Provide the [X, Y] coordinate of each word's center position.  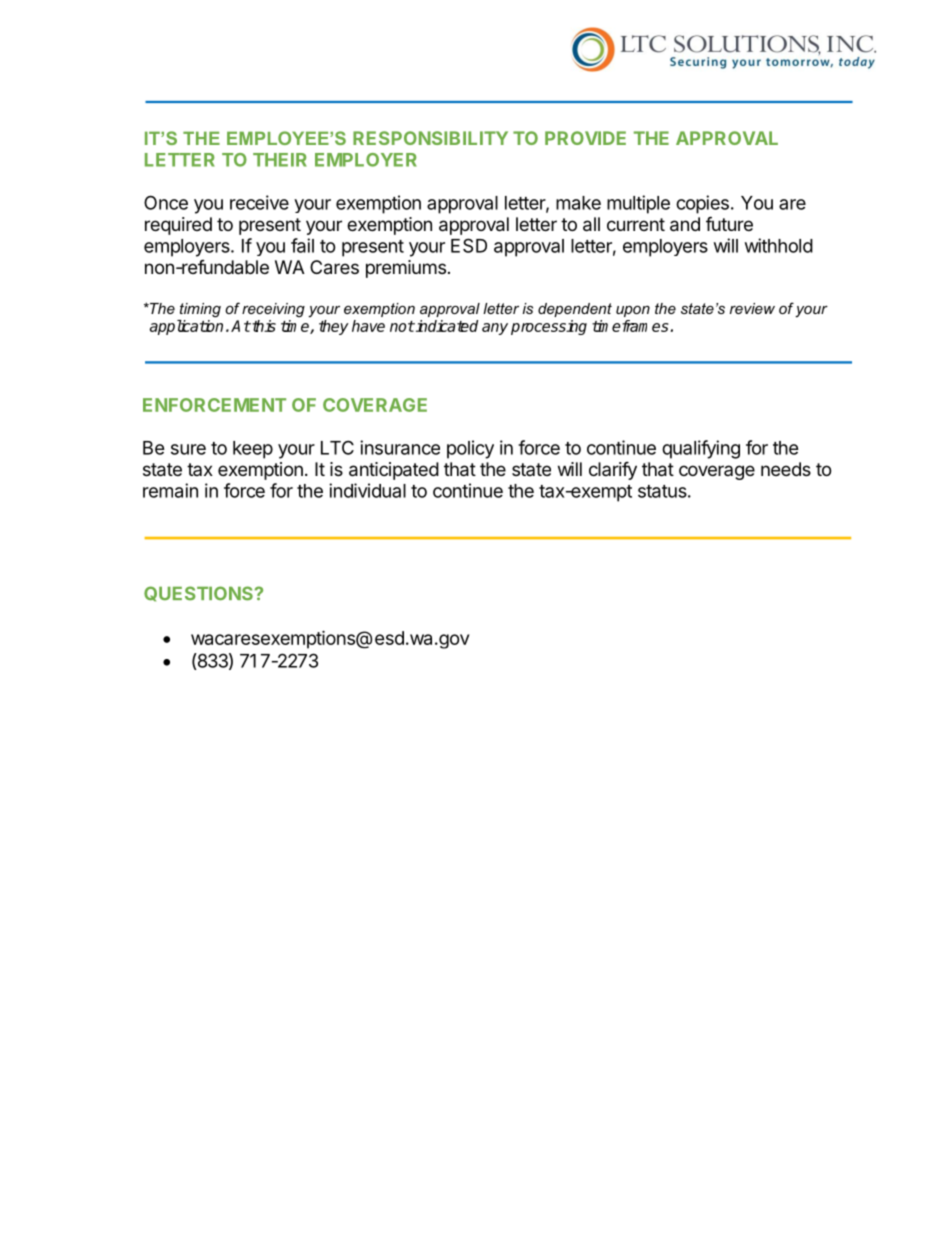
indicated [446, 326]
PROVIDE [585, 138]
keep [253, 450]
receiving [273, 310]
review [752, 308]
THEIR [280, 160]
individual [367, 490]
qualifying [701, 449]
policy [470, 449]
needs [786, 469]
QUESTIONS [198, 594]
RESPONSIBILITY [430, 138]
